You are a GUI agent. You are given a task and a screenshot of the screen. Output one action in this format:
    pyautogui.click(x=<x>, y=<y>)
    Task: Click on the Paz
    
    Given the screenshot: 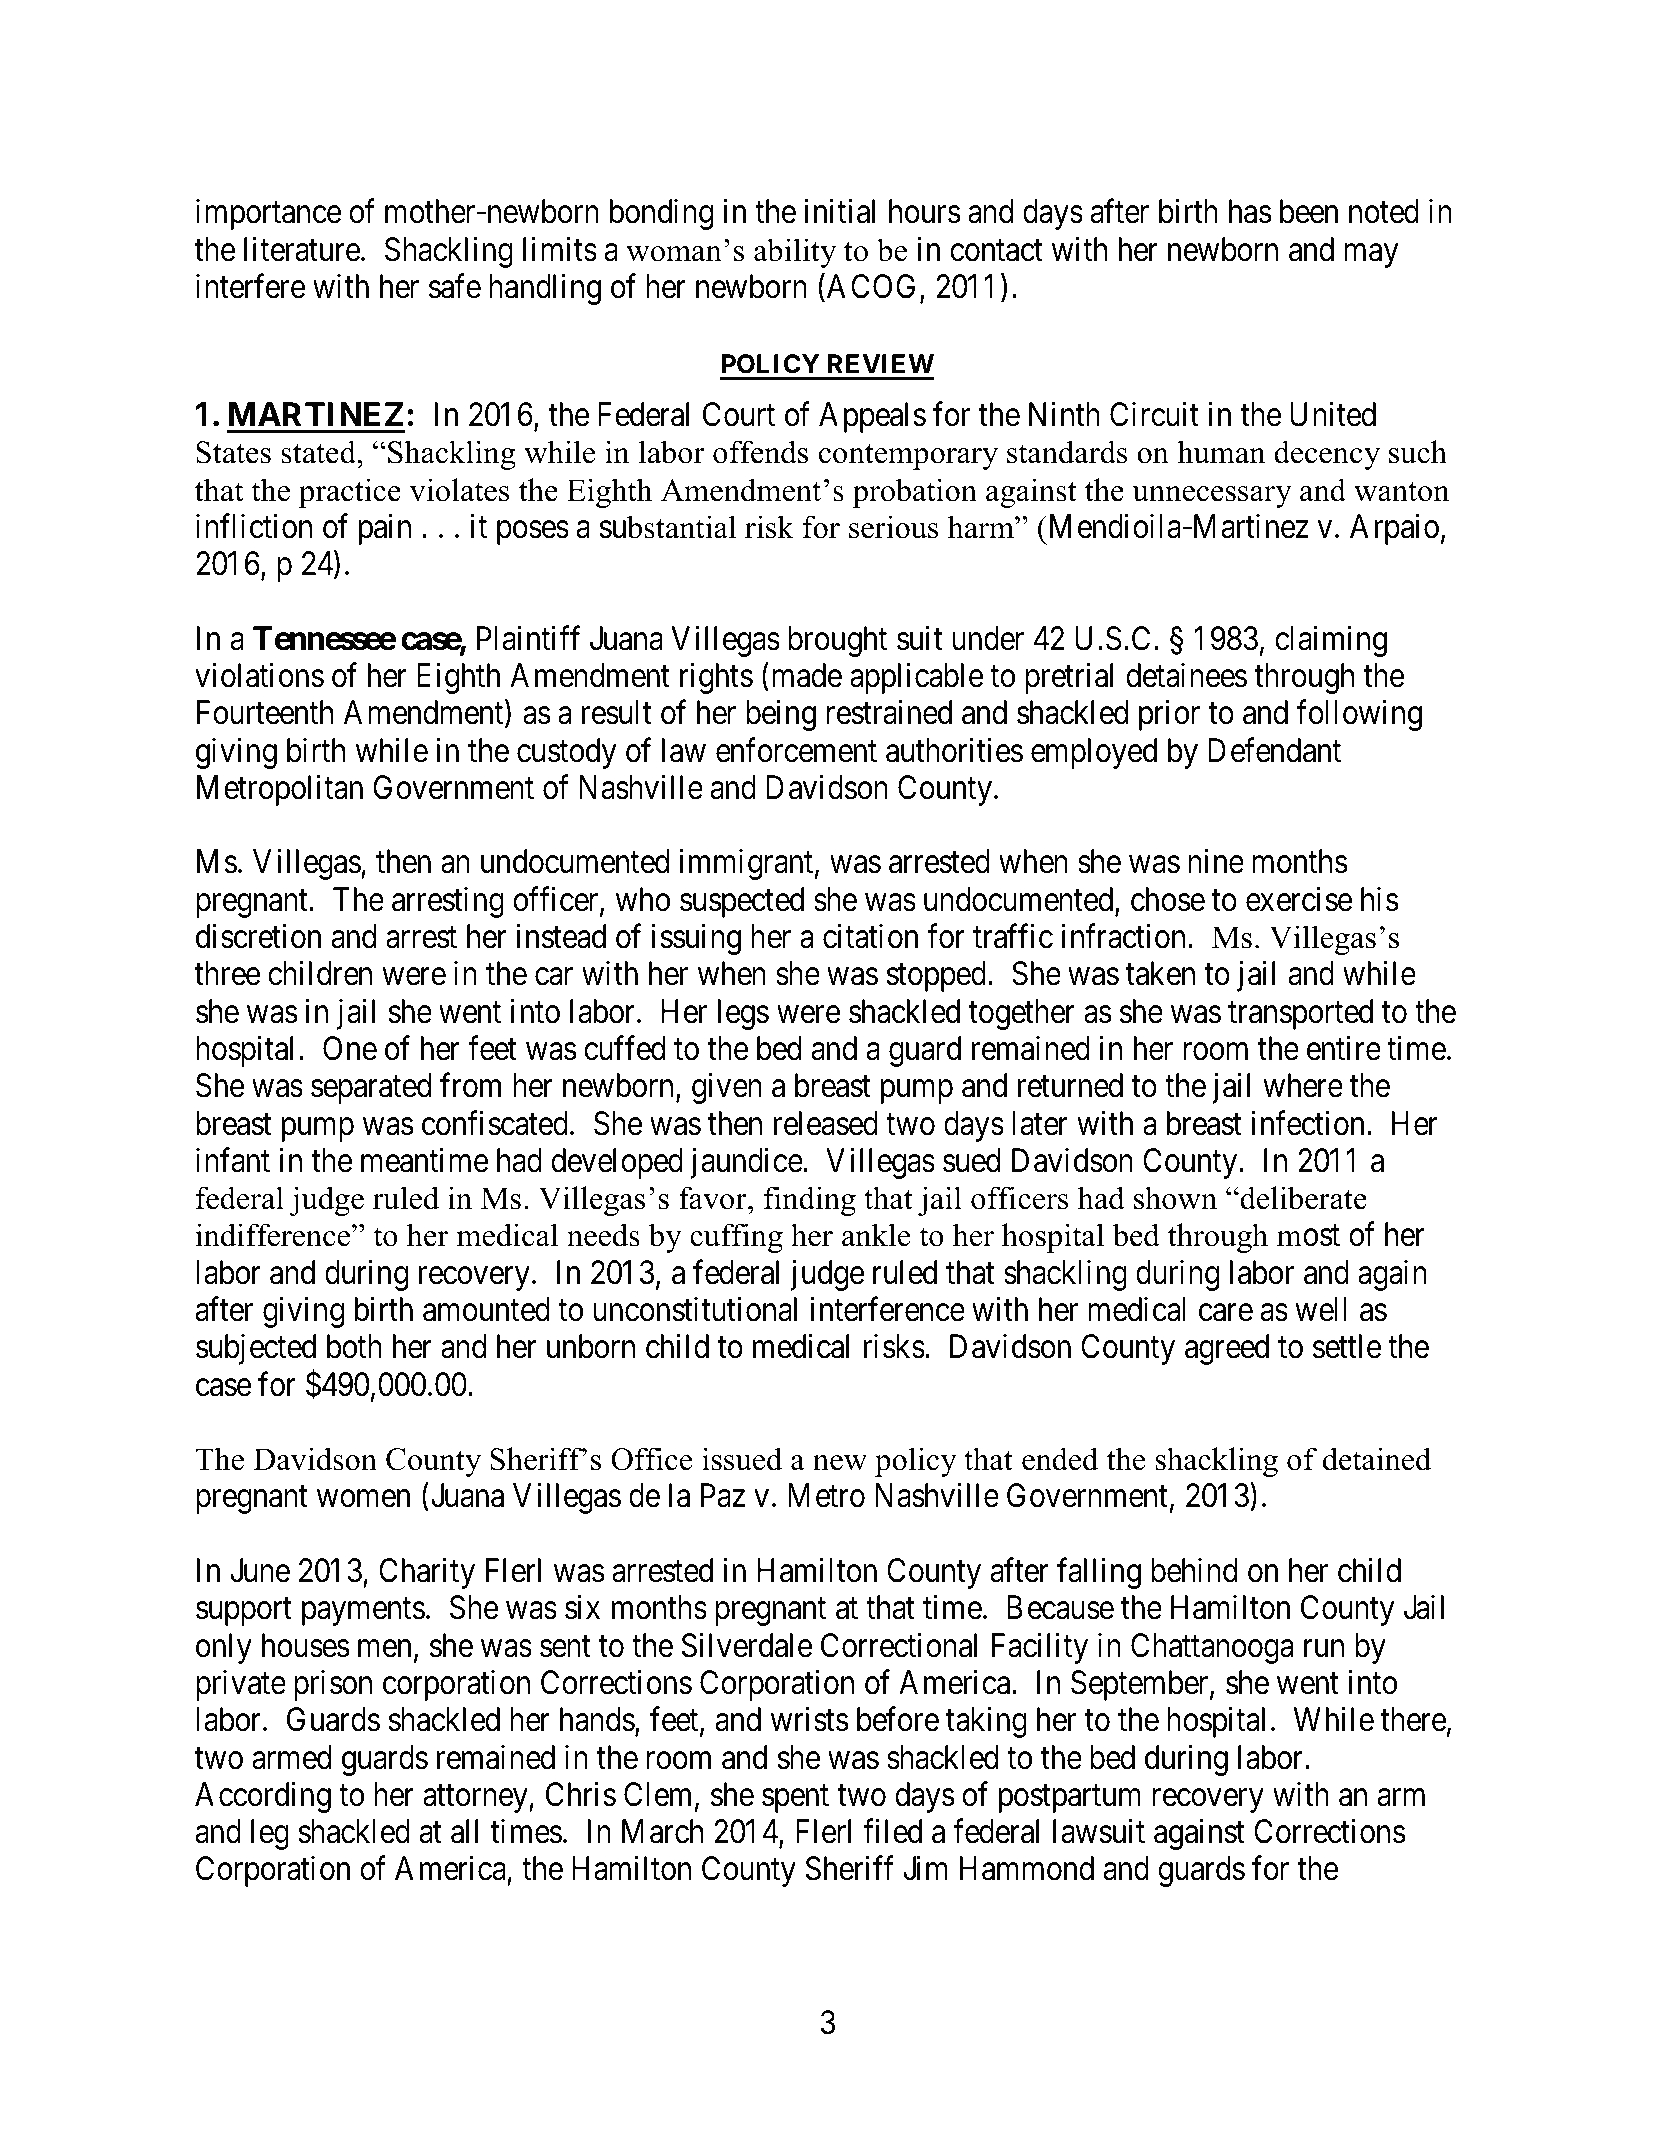 What is the action you would take?
    pyautogui.click(x=723, y=1496)
